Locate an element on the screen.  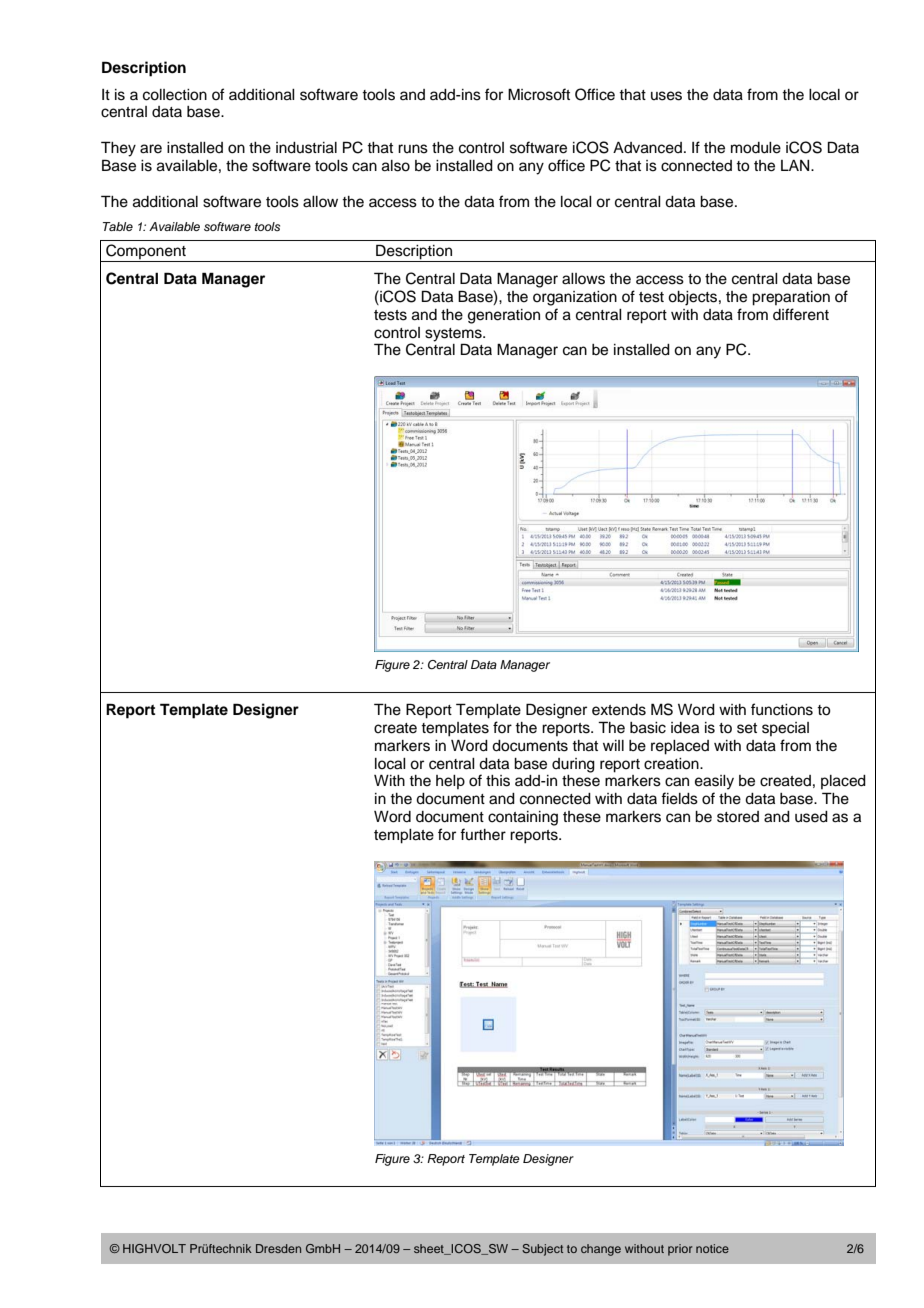
collection is located at coordinates (175, 95).
